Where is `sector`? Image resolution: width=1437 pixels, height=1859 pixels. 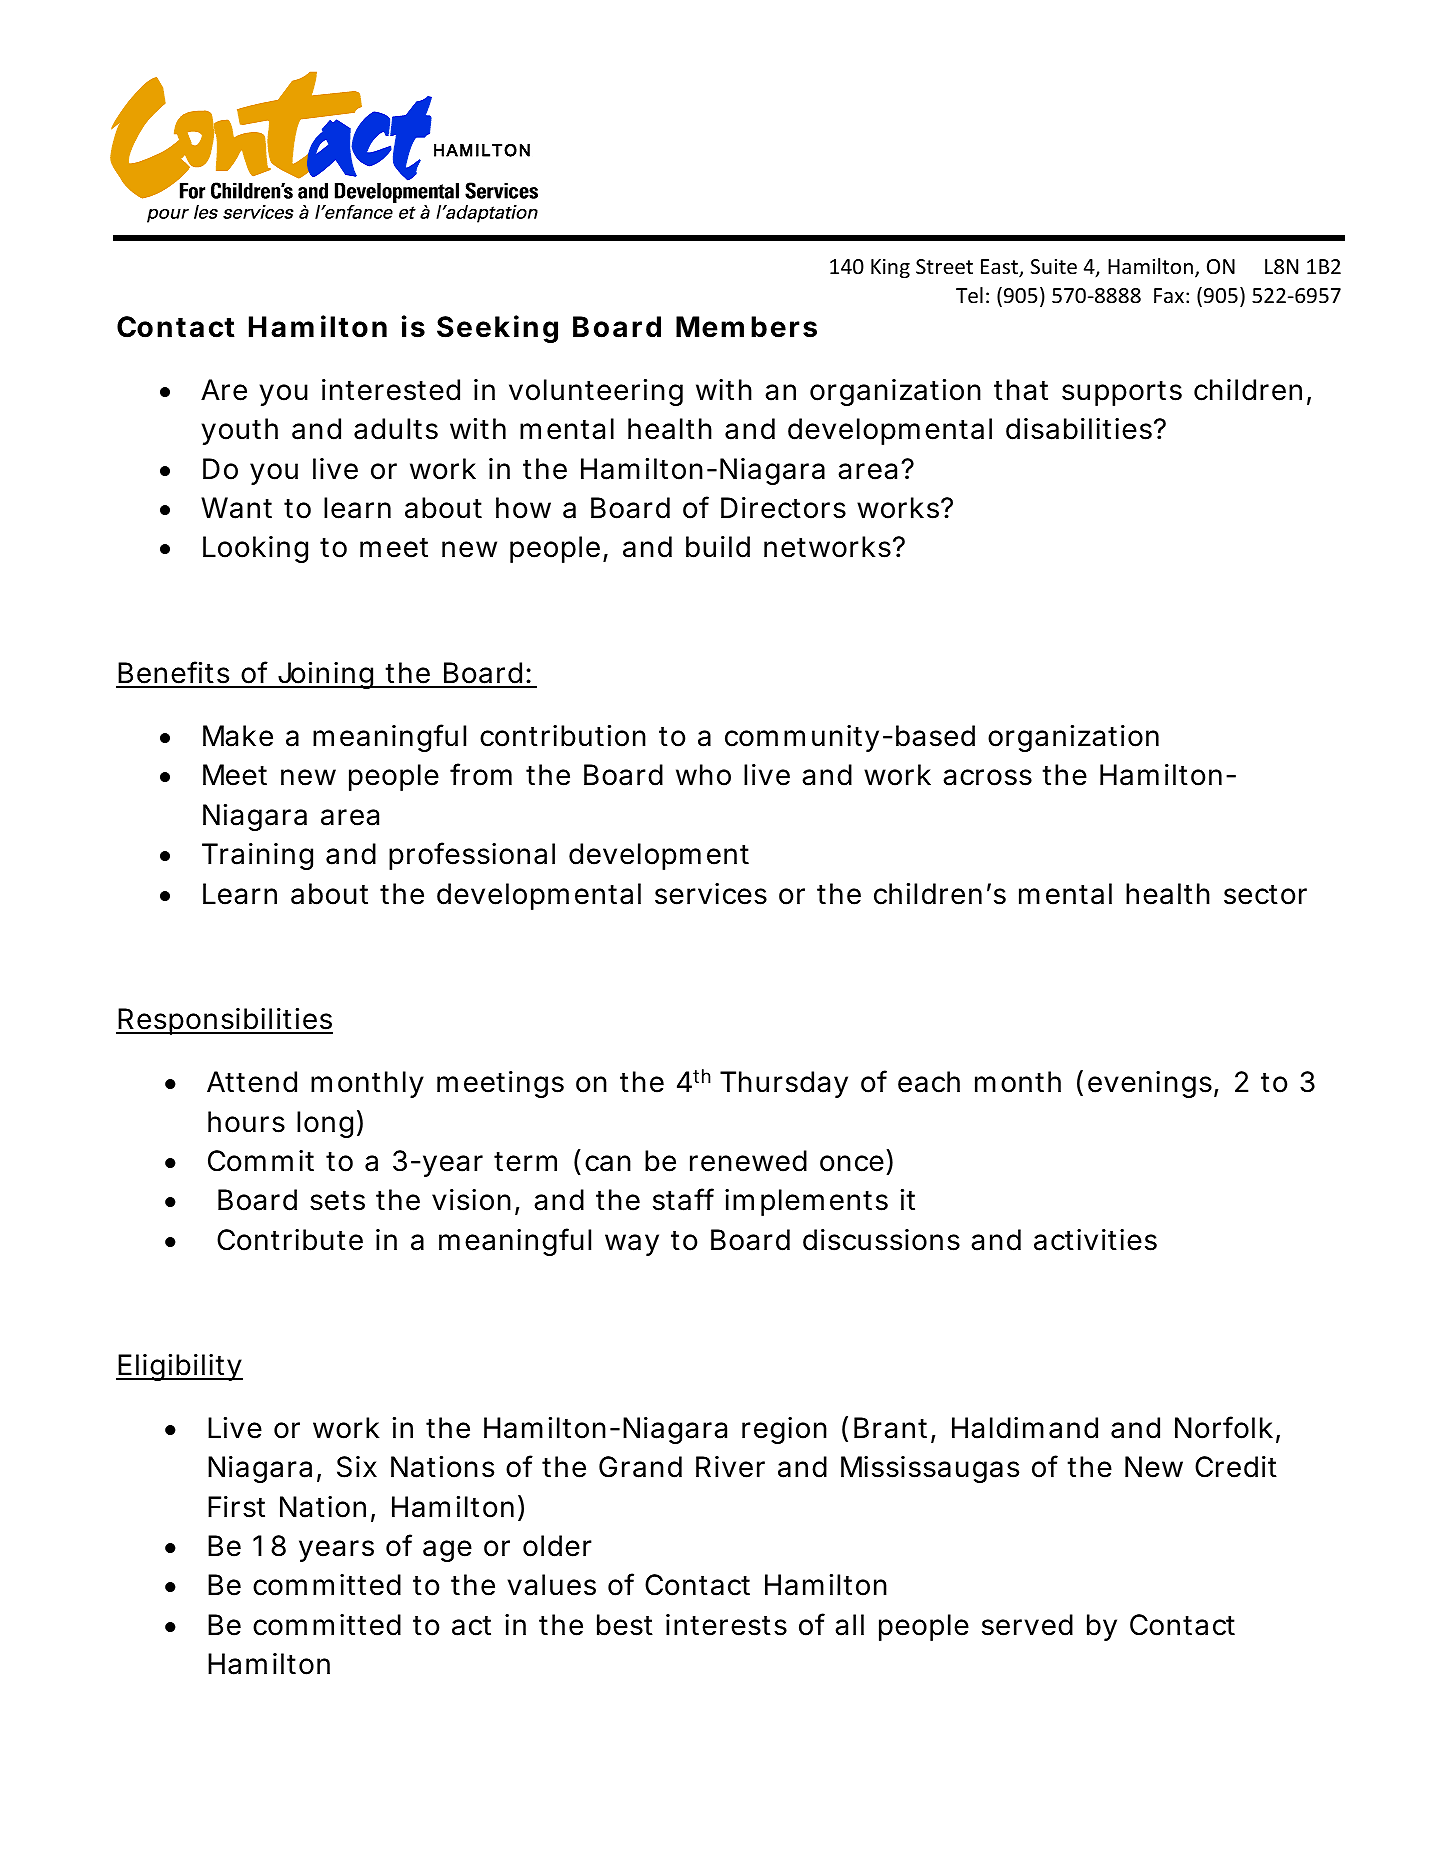 sector is located at coordinates (1265, 895).
